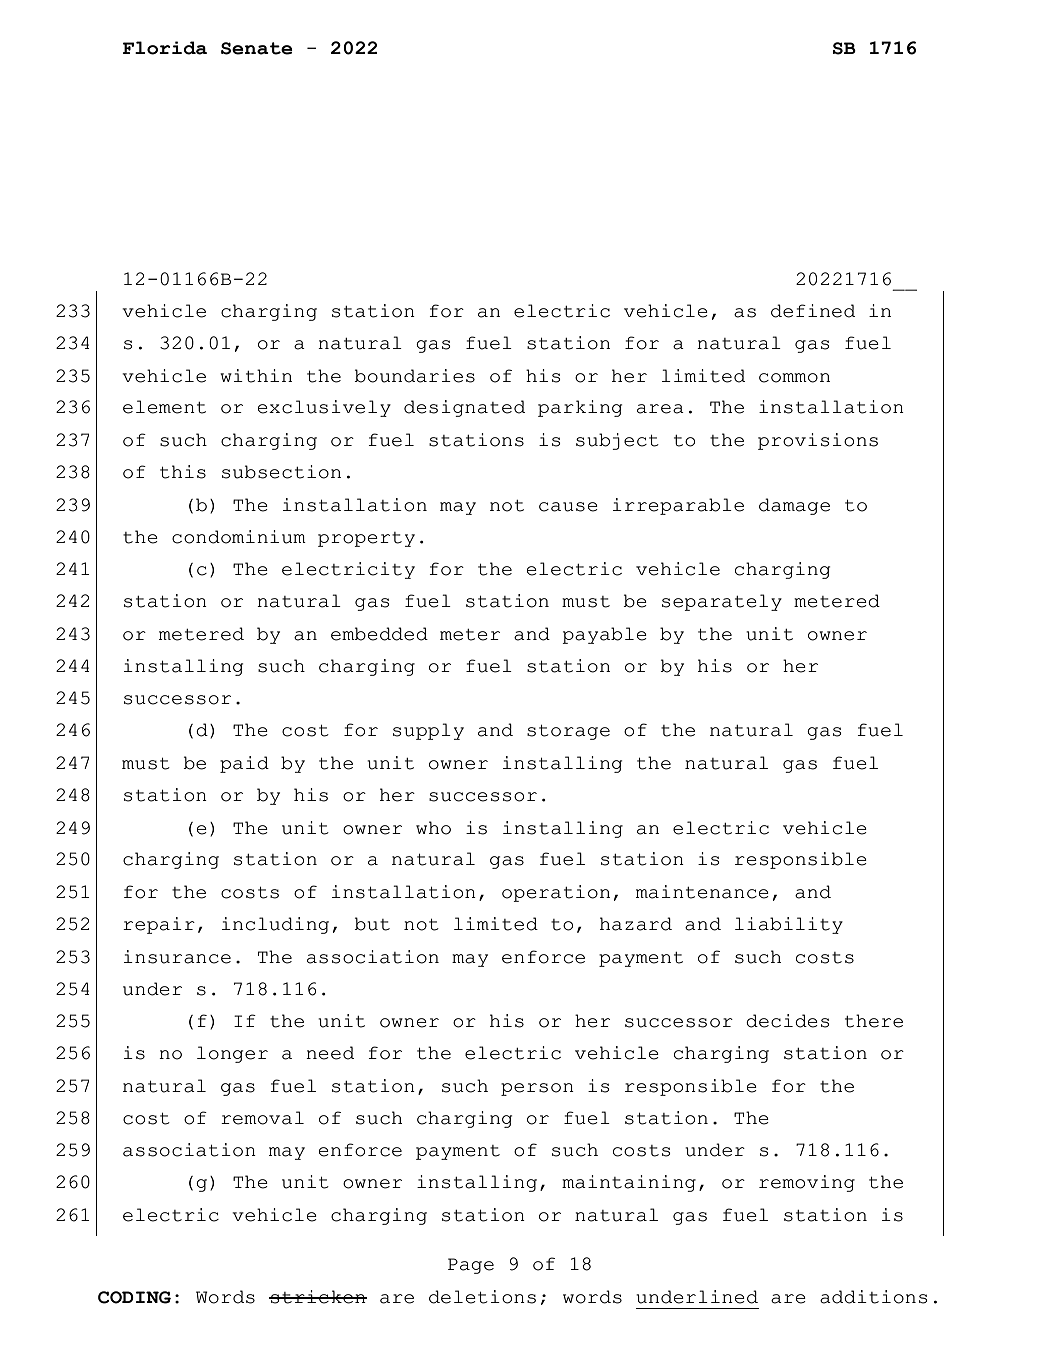  Describe the element at coordinates (807, 1183) in the document. I see `removing` at that location.
